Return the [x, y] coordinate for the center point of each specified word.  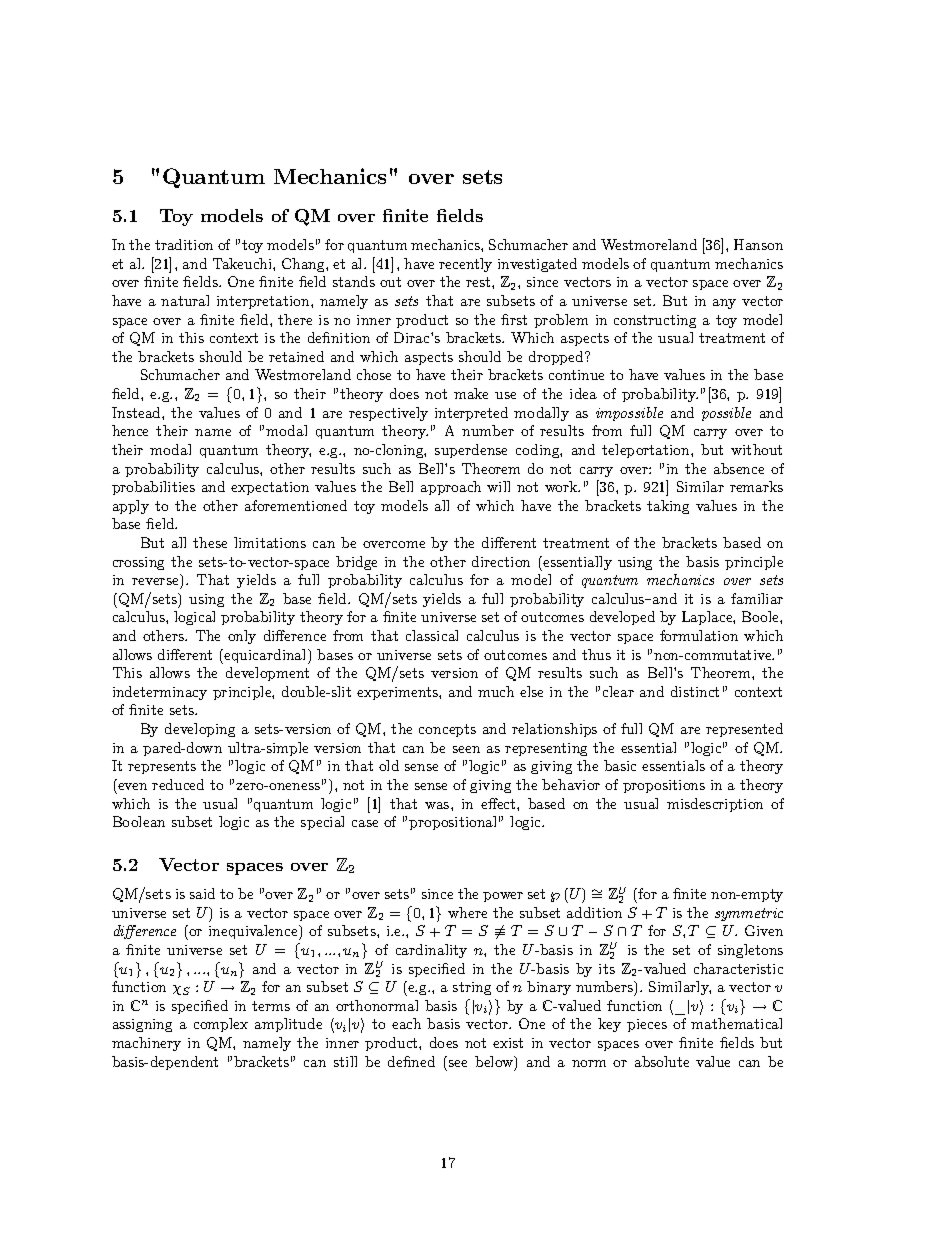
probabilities [153, 488]
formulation [699, 635]
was [438, 805]
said [202, 893]
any [724, 304]
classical [432, 635]
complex [221, 1025]
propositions [664, 786]
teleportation [647, 451]
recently [465, 265]
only [242, 637]
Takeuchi [243, 263]
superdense [471, 451]
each [406, 1023]
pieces [647, 1025]
